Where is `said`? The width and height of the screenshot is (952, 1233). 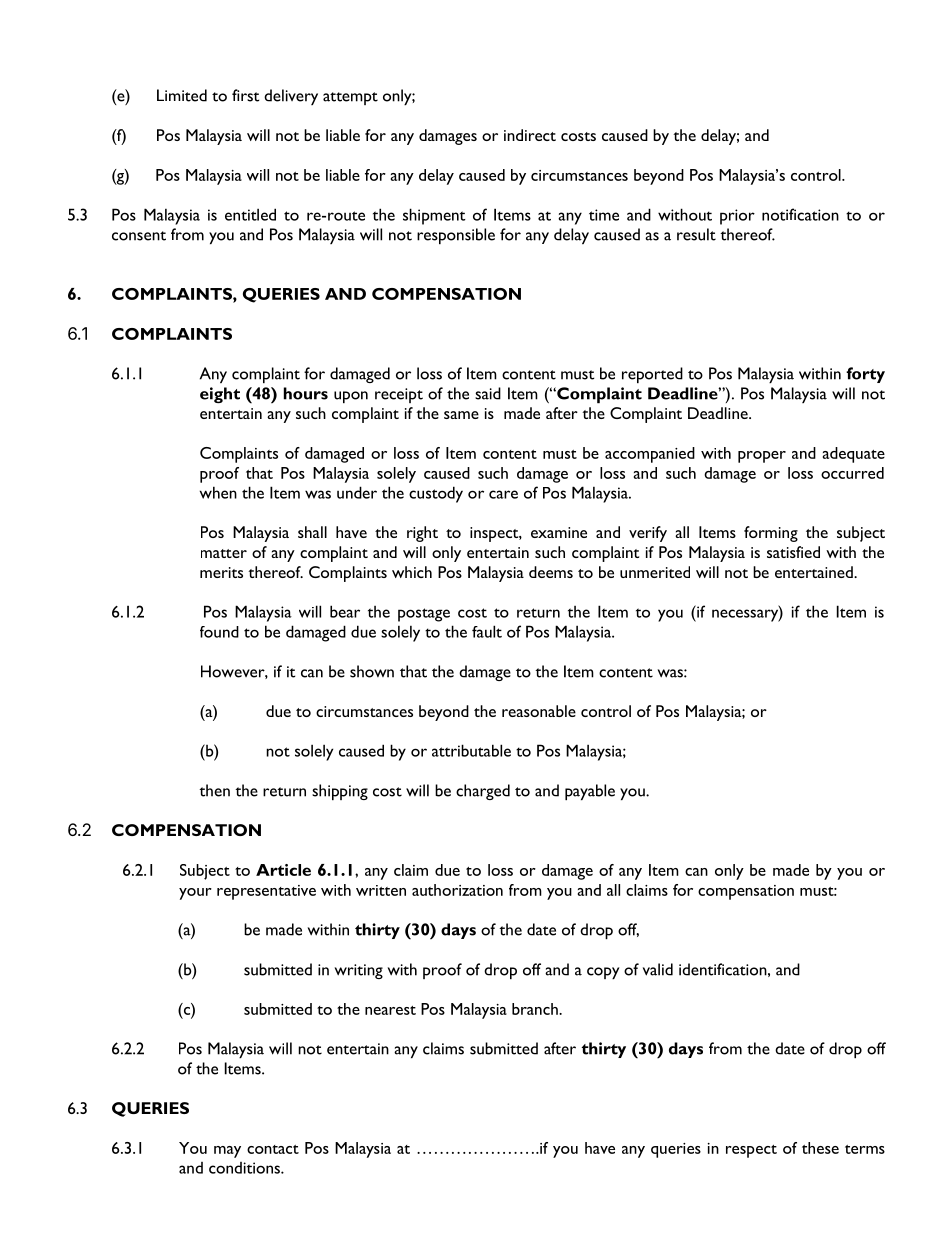 said is located at coordinates (488, 393).
